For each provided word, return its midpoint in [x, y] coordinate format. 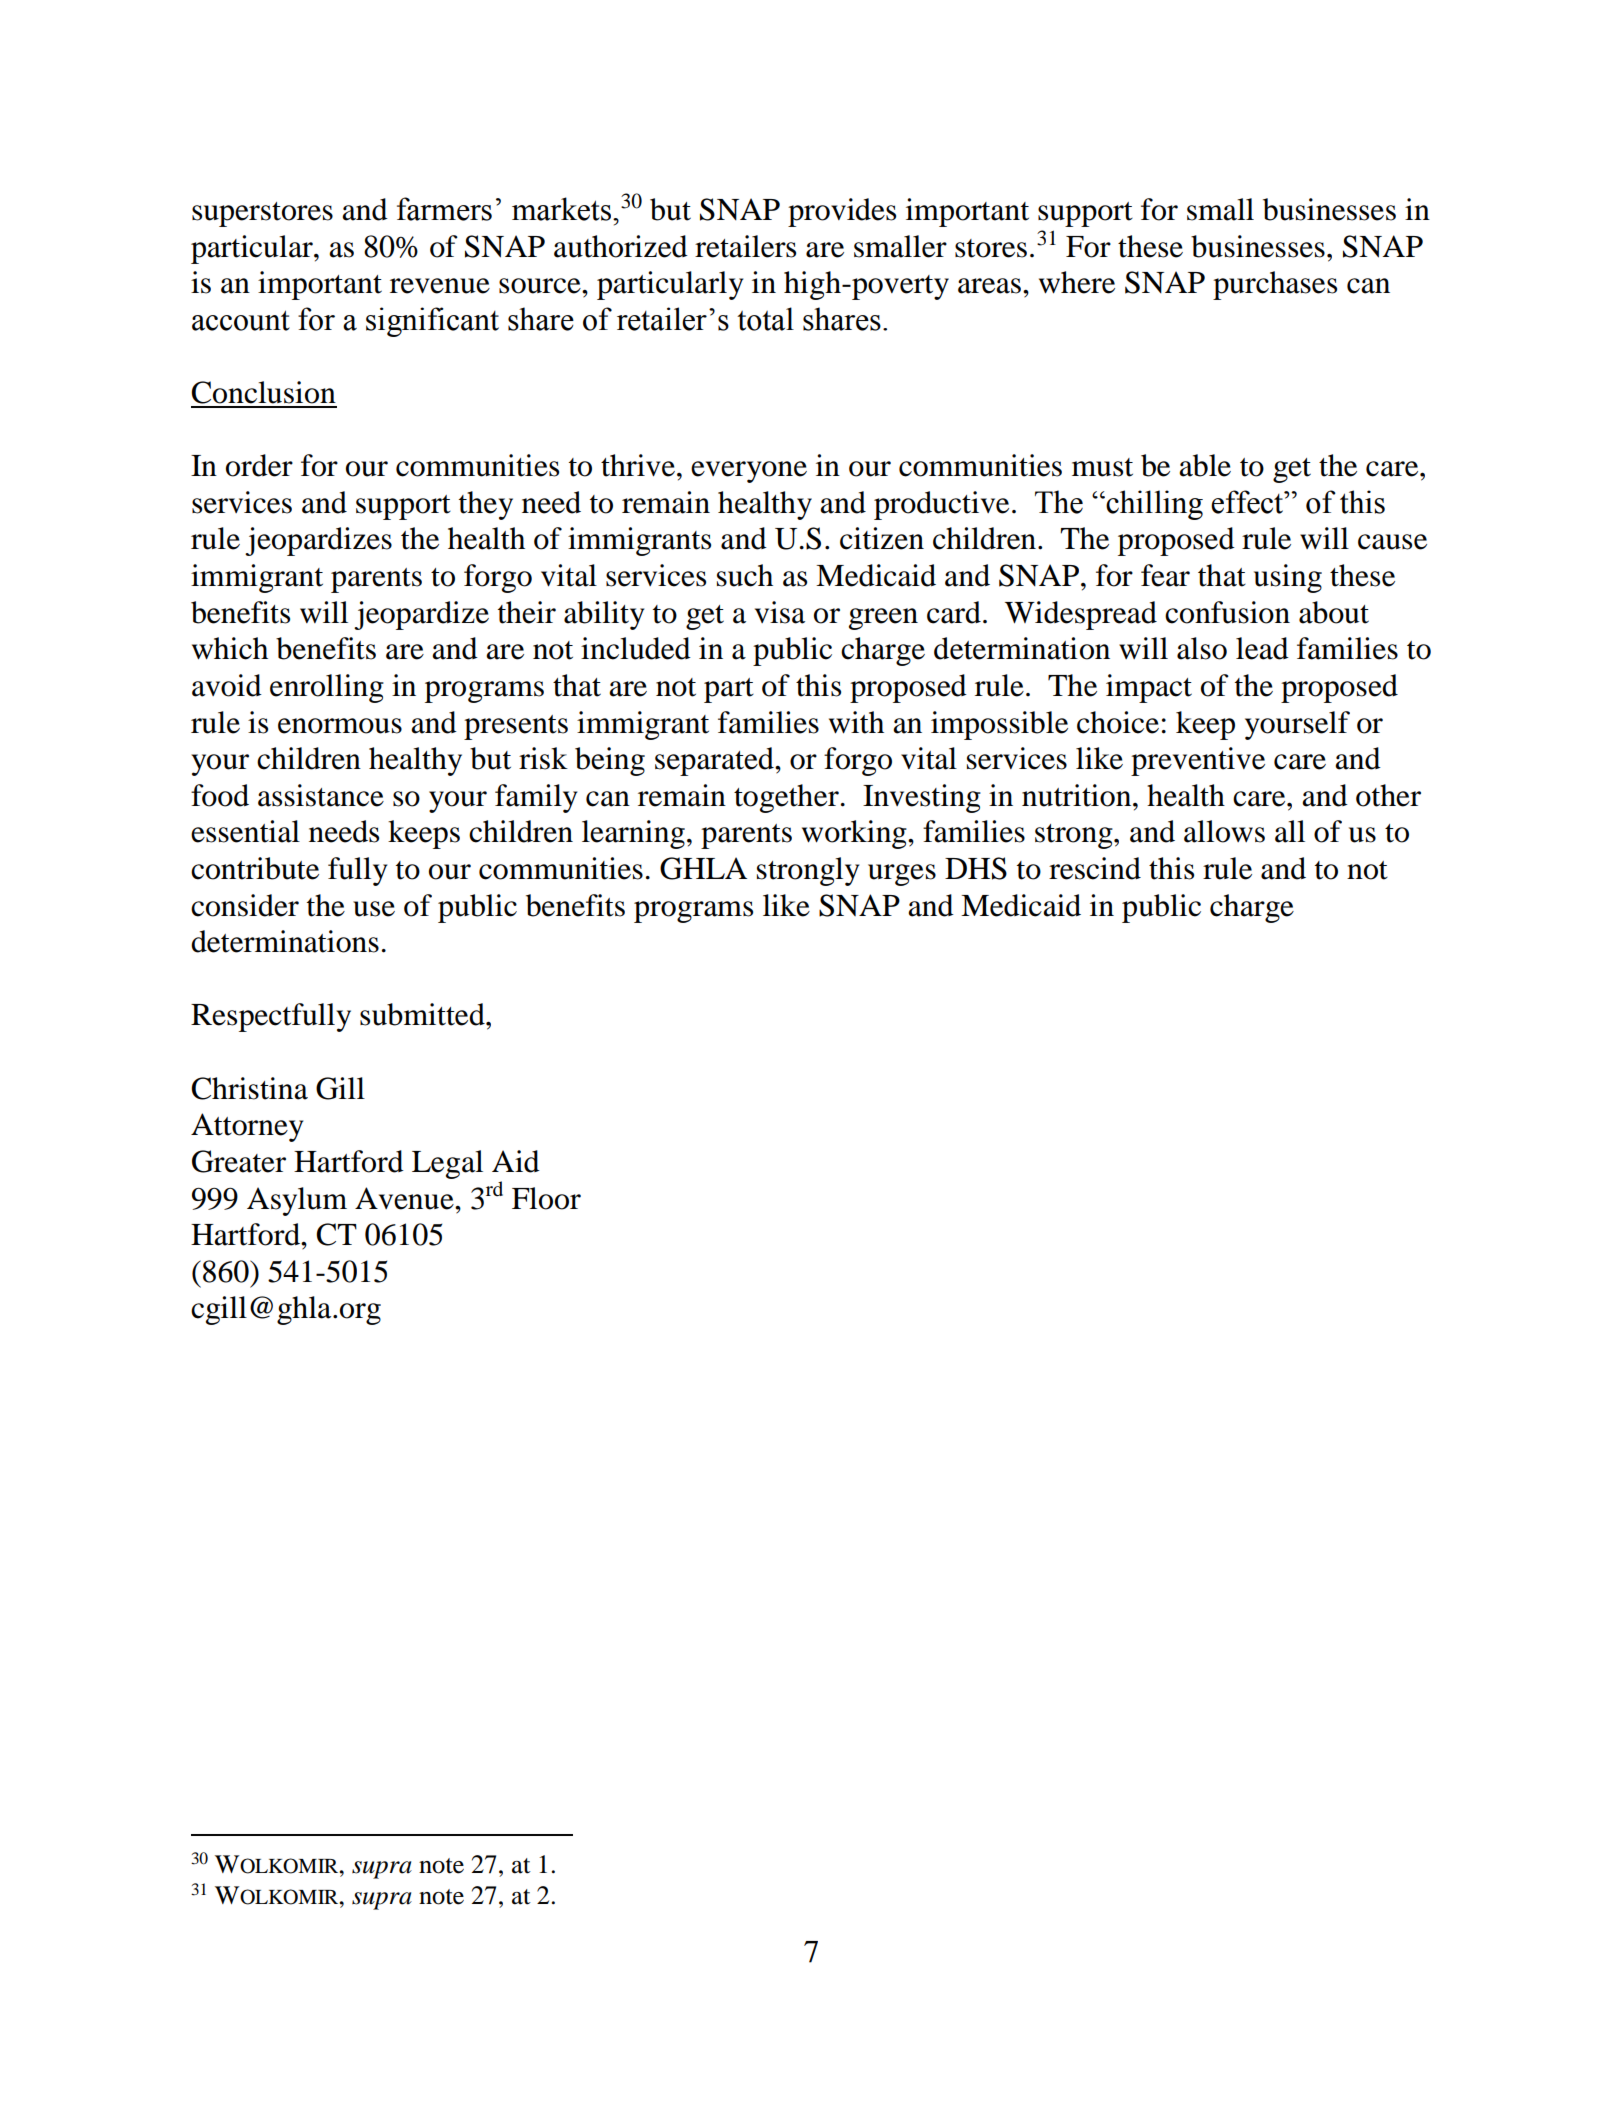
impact [1149, 688]
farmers [444, 209]
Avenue [405, 1198]
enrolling [327, 688]
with [856, 722]
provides [842, 212]
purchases [1275, 285]
